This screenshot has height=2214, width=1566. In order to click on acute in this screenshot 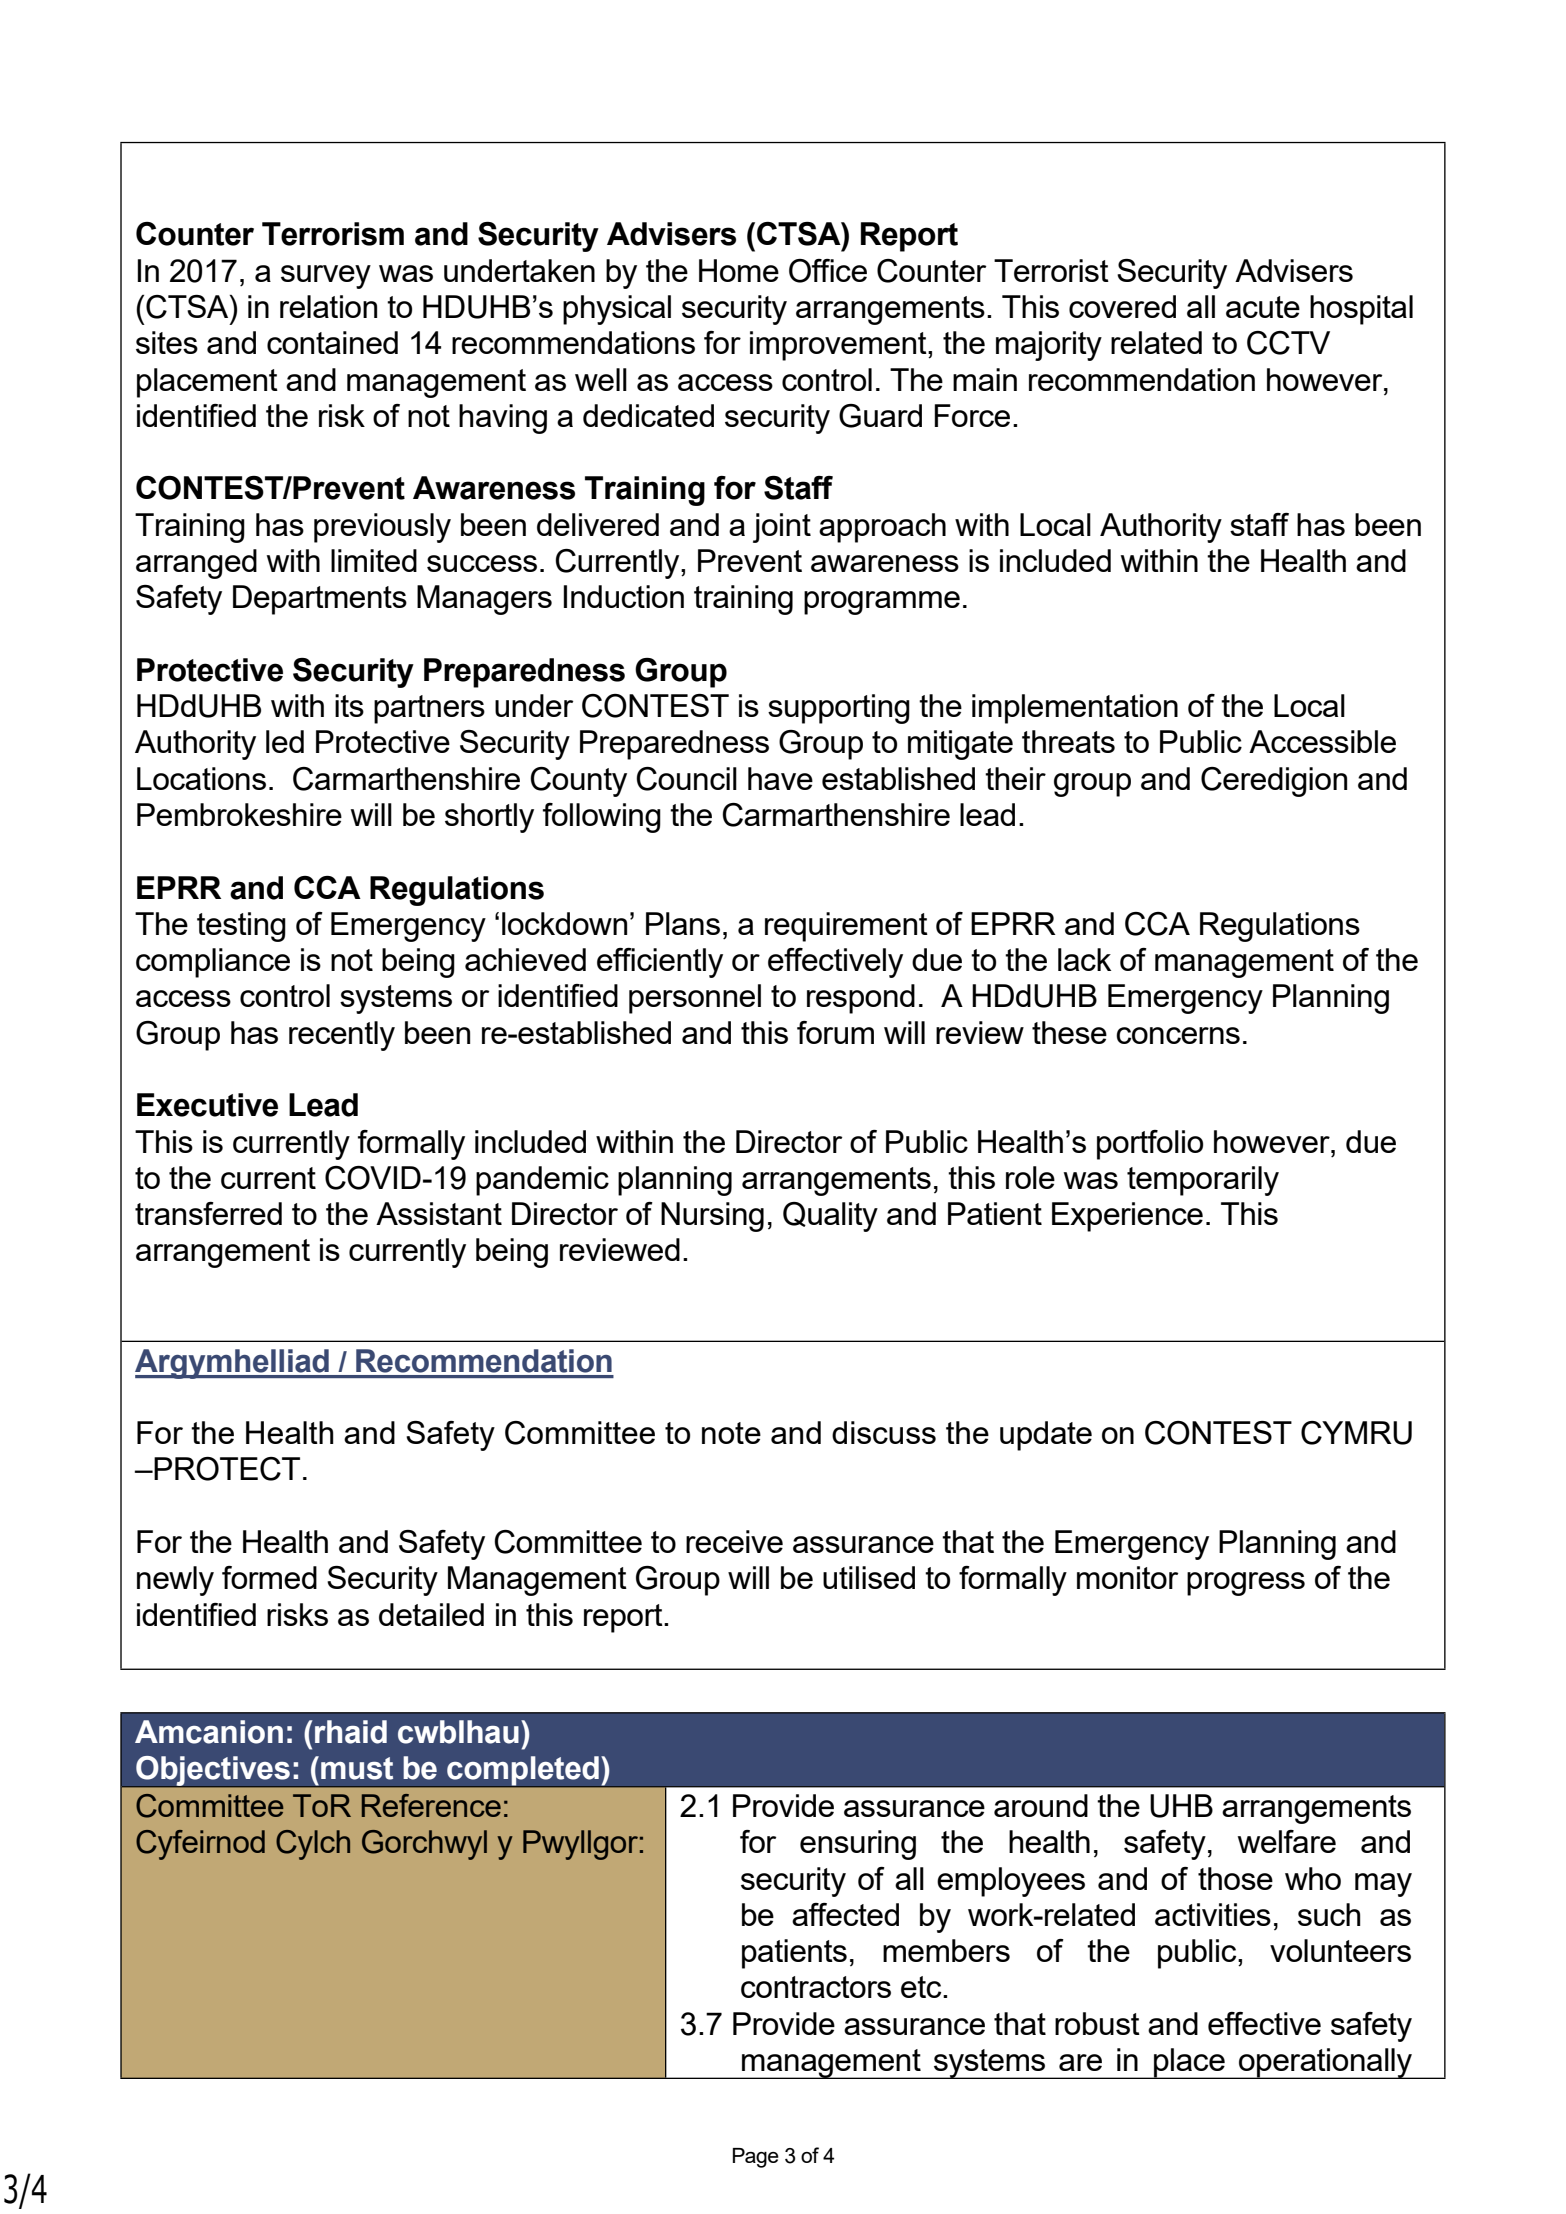, I will do `click(1263, 307)`.
